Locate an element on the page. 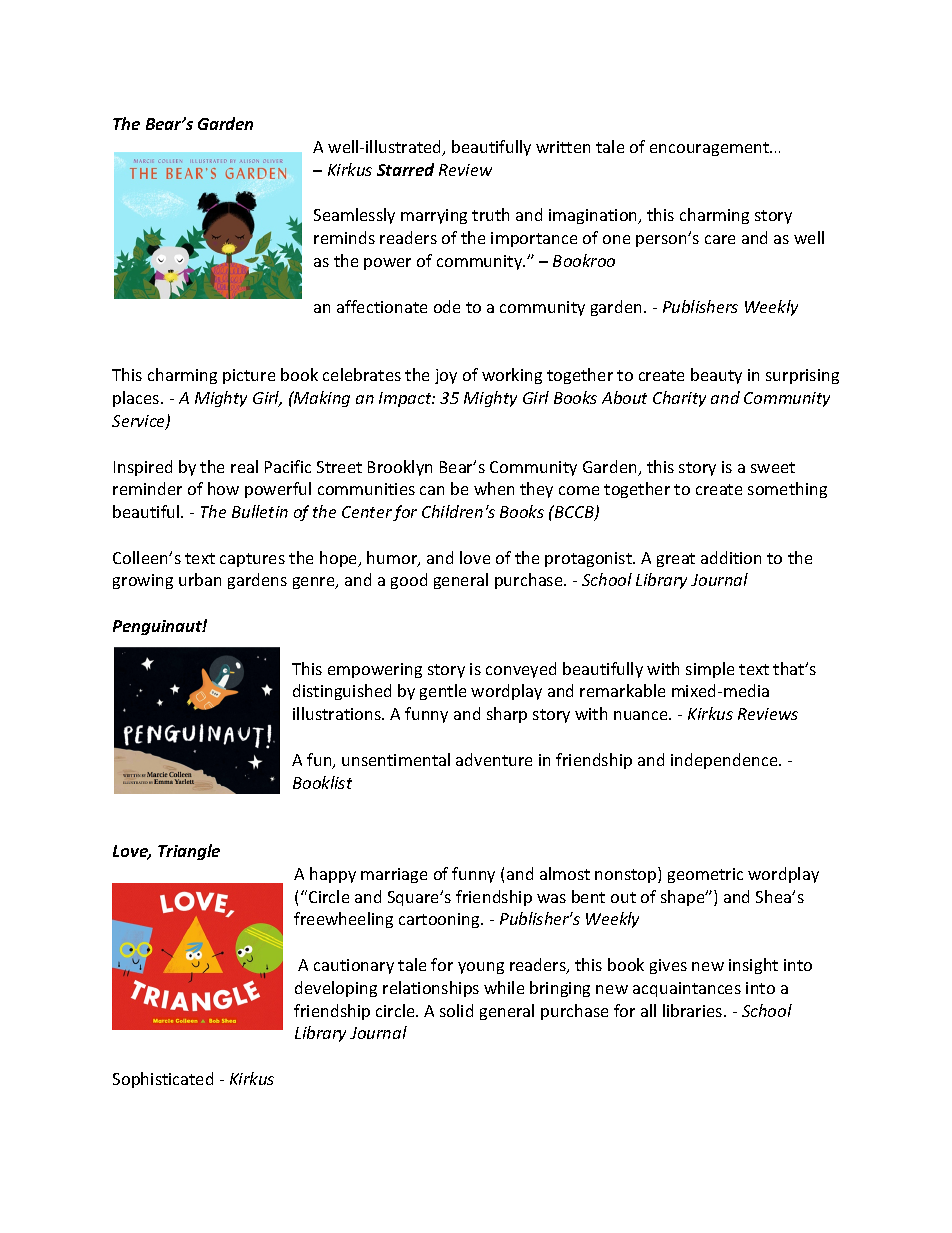 The width and height of the page is (952, 1233). truth is located at coordinates (490, 214).
